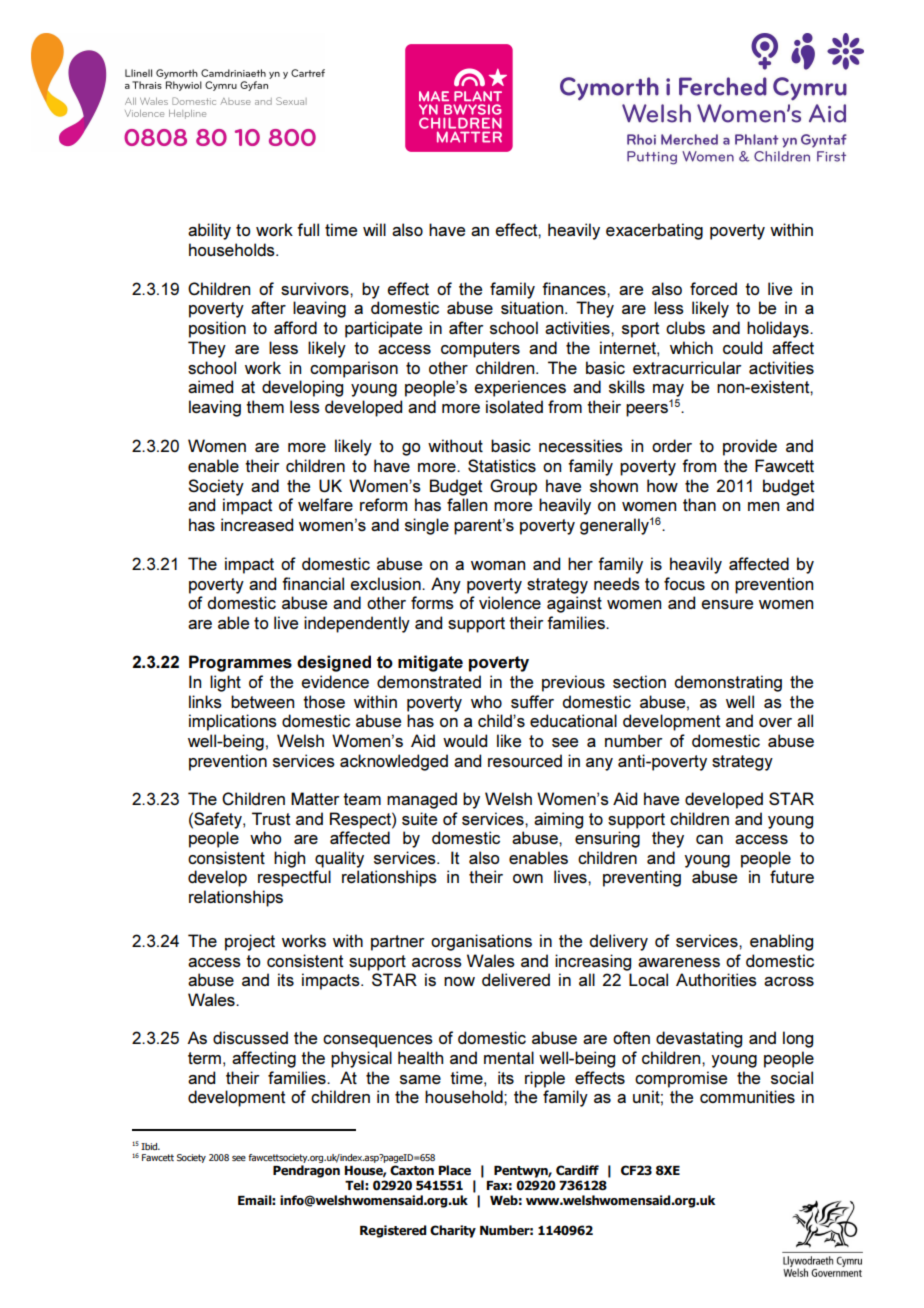 The width and height of the screenshot is (924, 1308). What do you see at coordinates (453, 1231) in the screenshot?
I see `Charity` at bounding box center [453, 1231].
